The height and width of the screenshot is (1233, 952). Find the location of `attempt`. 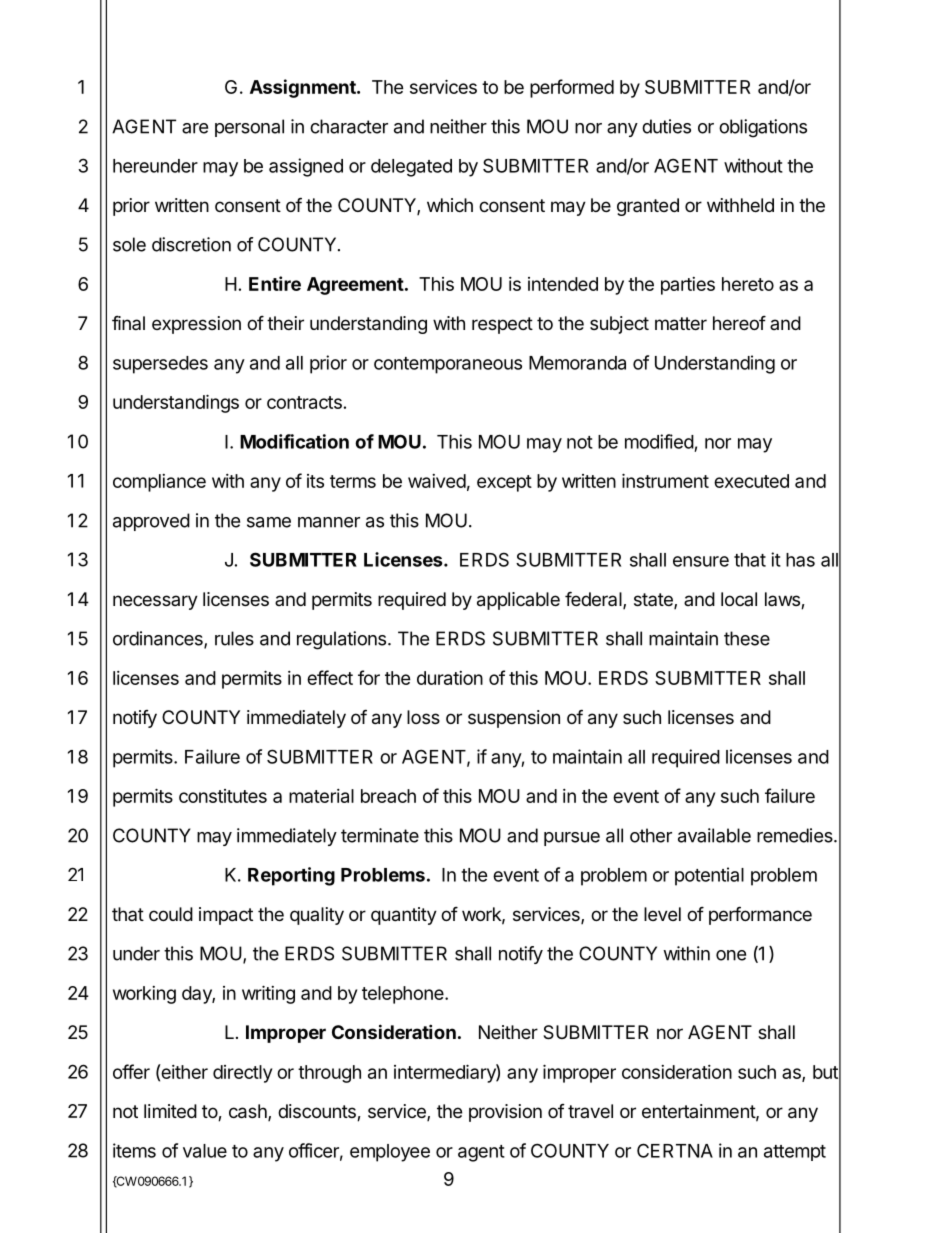

attempt is located at coordinates (795, 1153).
